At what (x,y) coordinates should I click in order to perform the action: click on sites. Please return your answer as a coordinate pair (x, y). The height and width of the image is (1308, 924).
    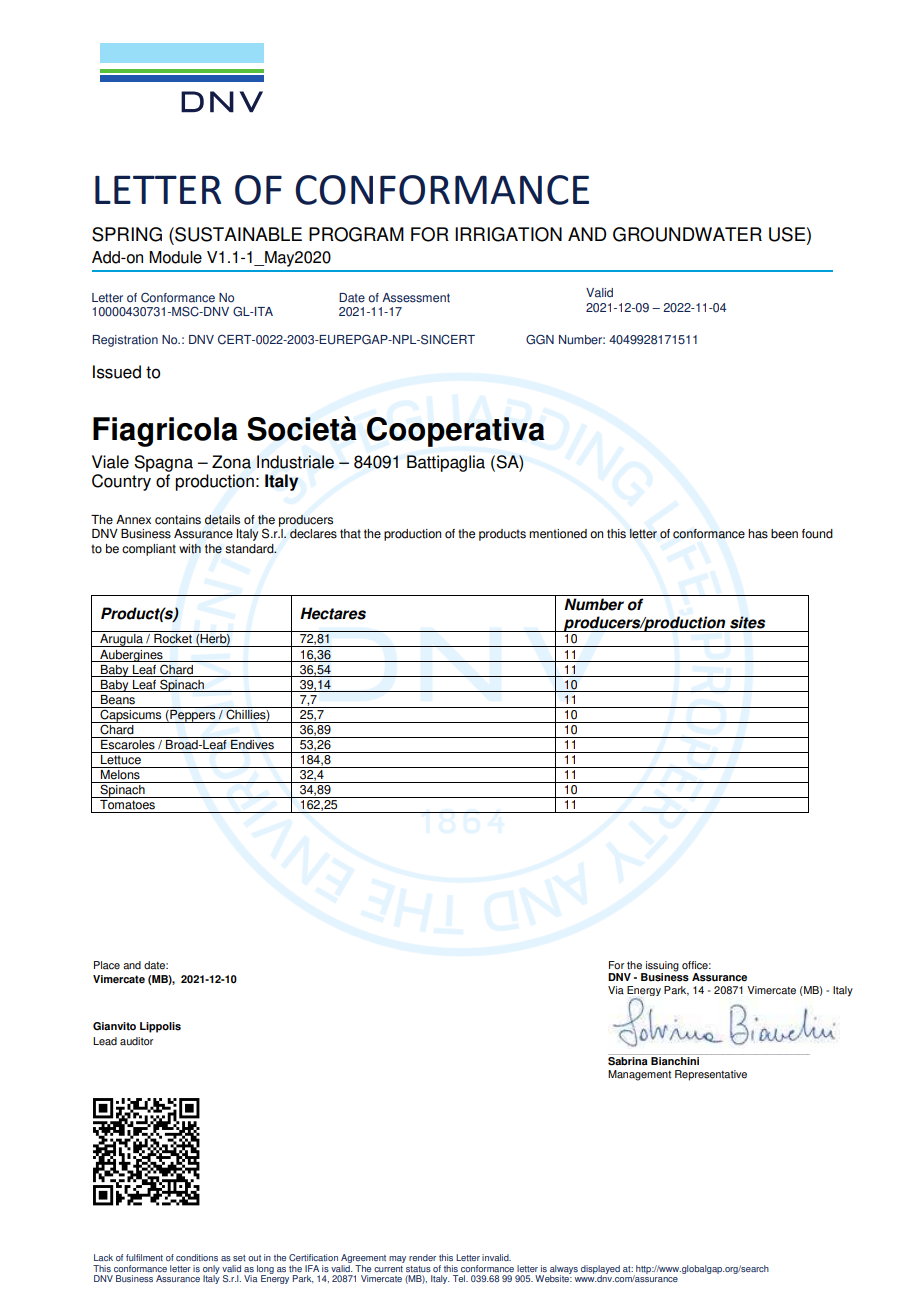
    Looking at the image, I should click on (747, 622).
